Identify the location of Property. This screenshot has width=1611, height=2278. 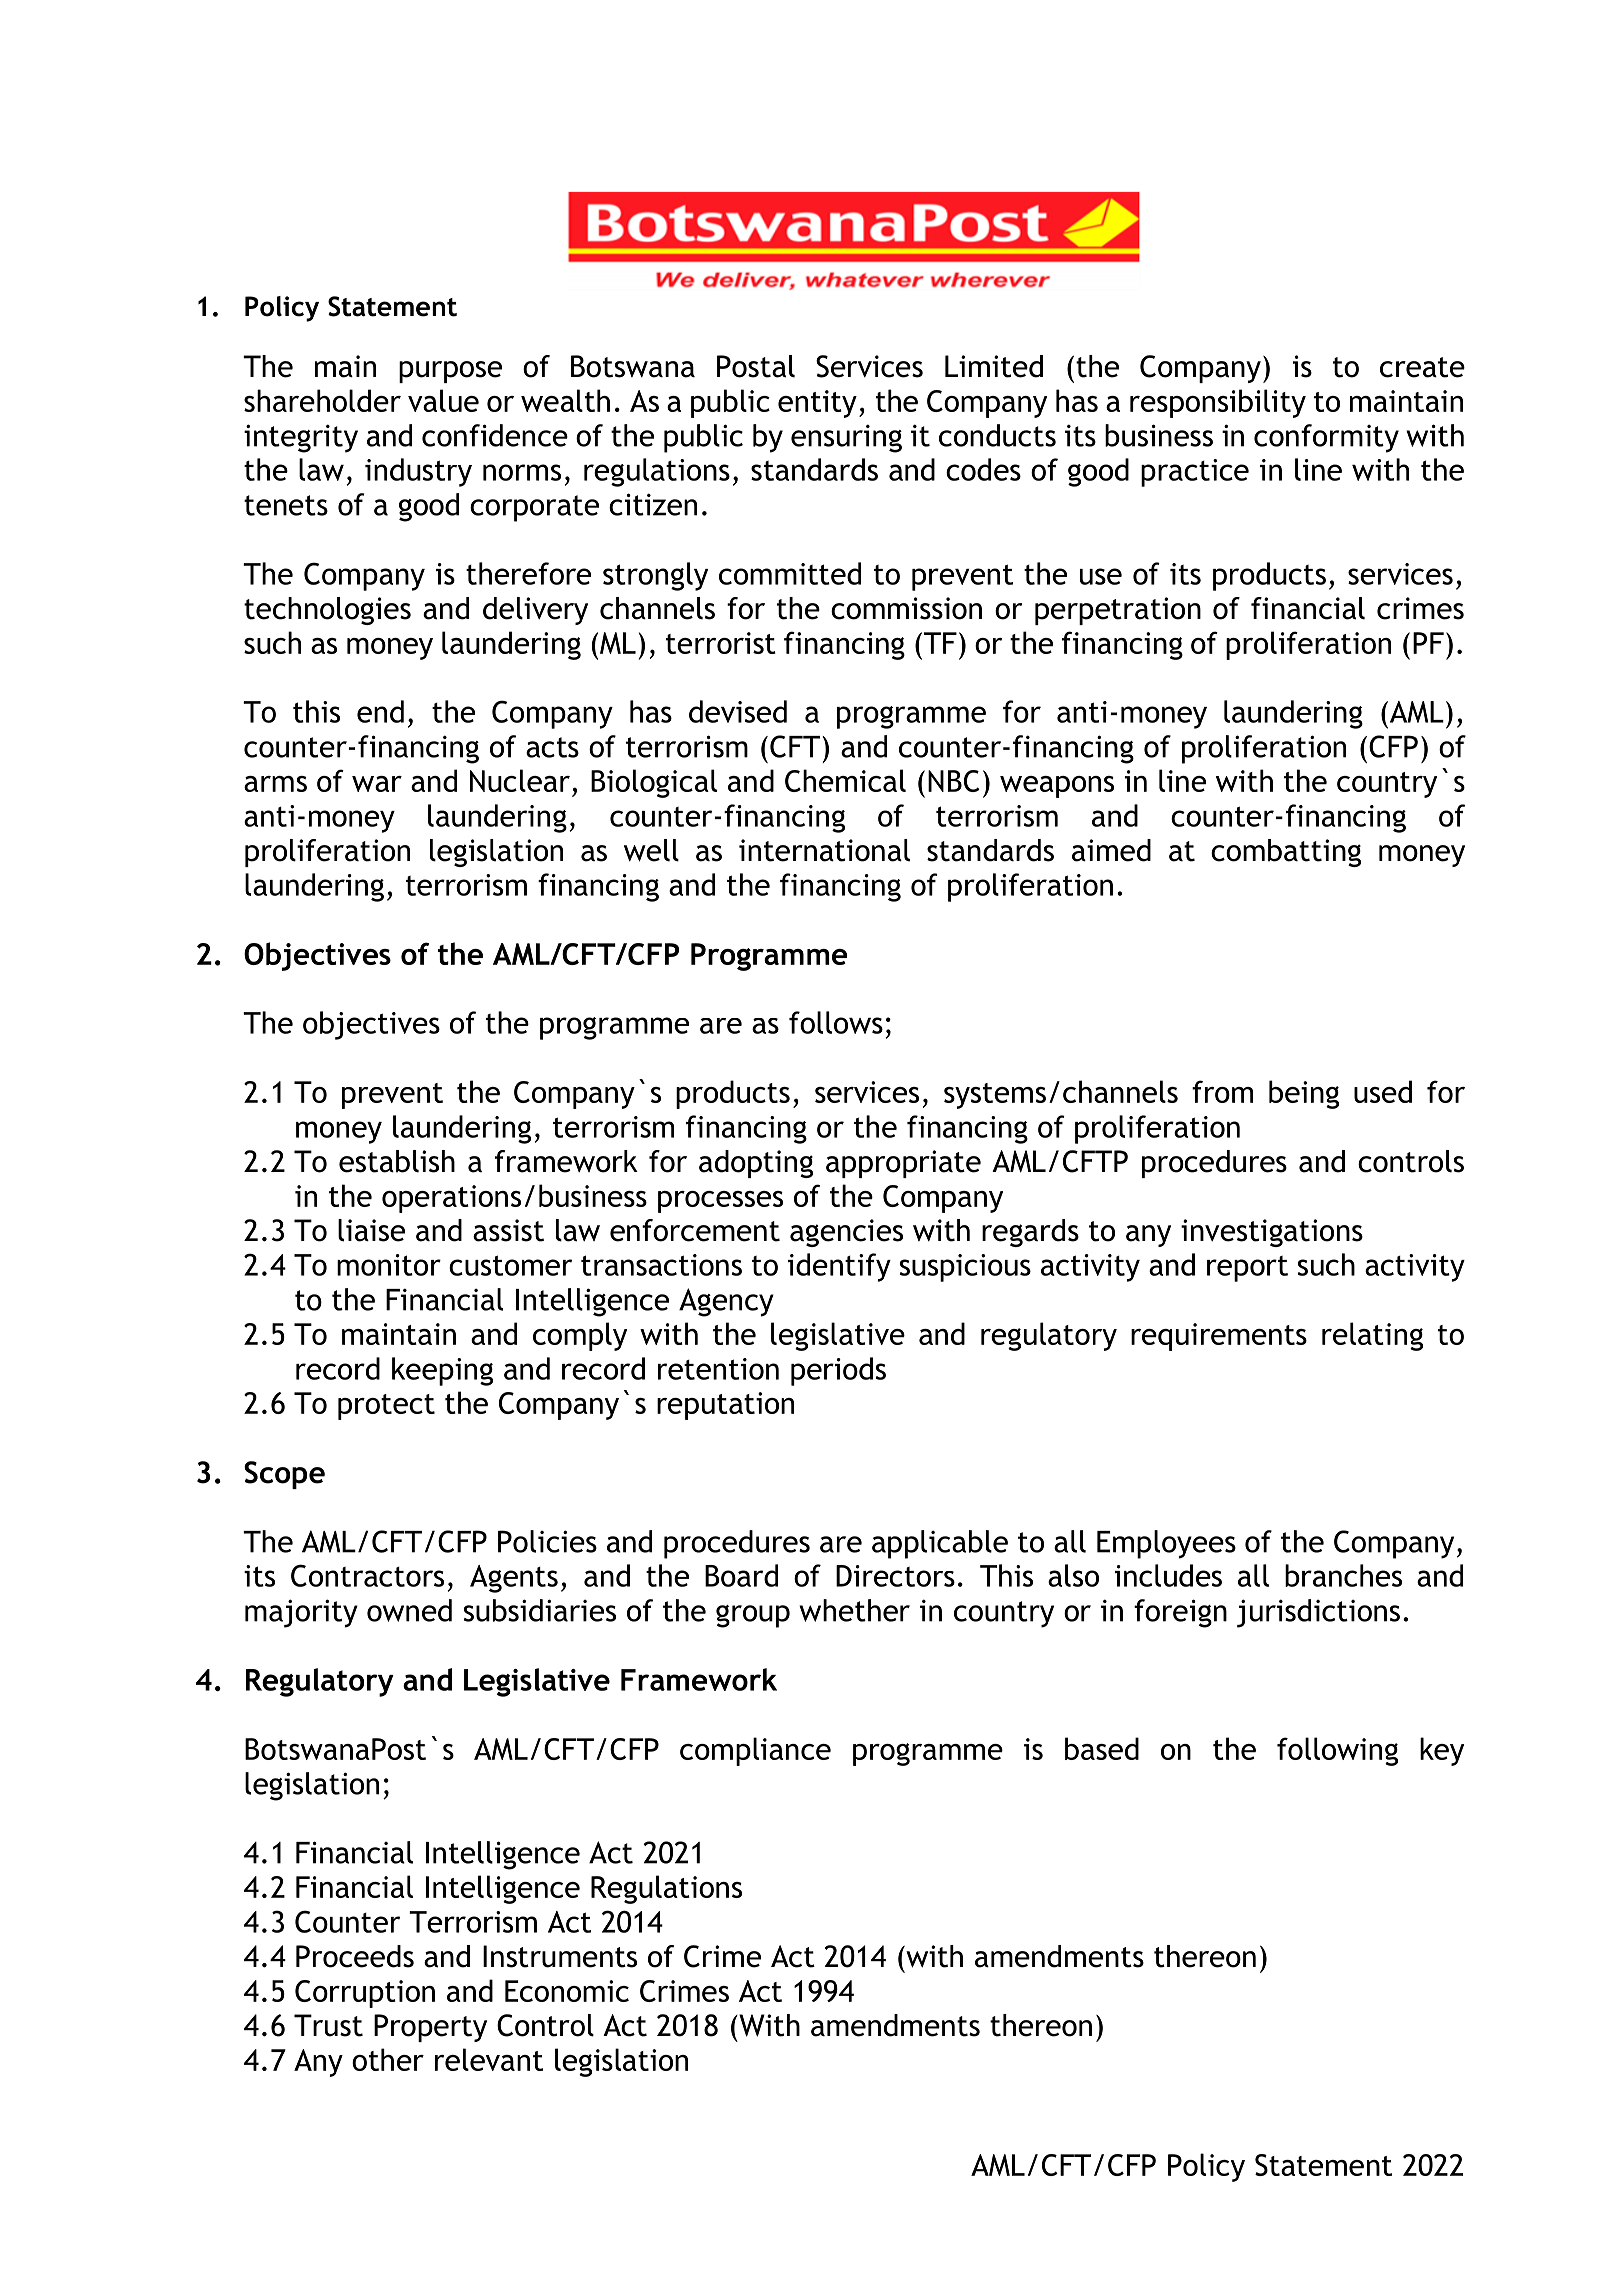
(430, 2028).
